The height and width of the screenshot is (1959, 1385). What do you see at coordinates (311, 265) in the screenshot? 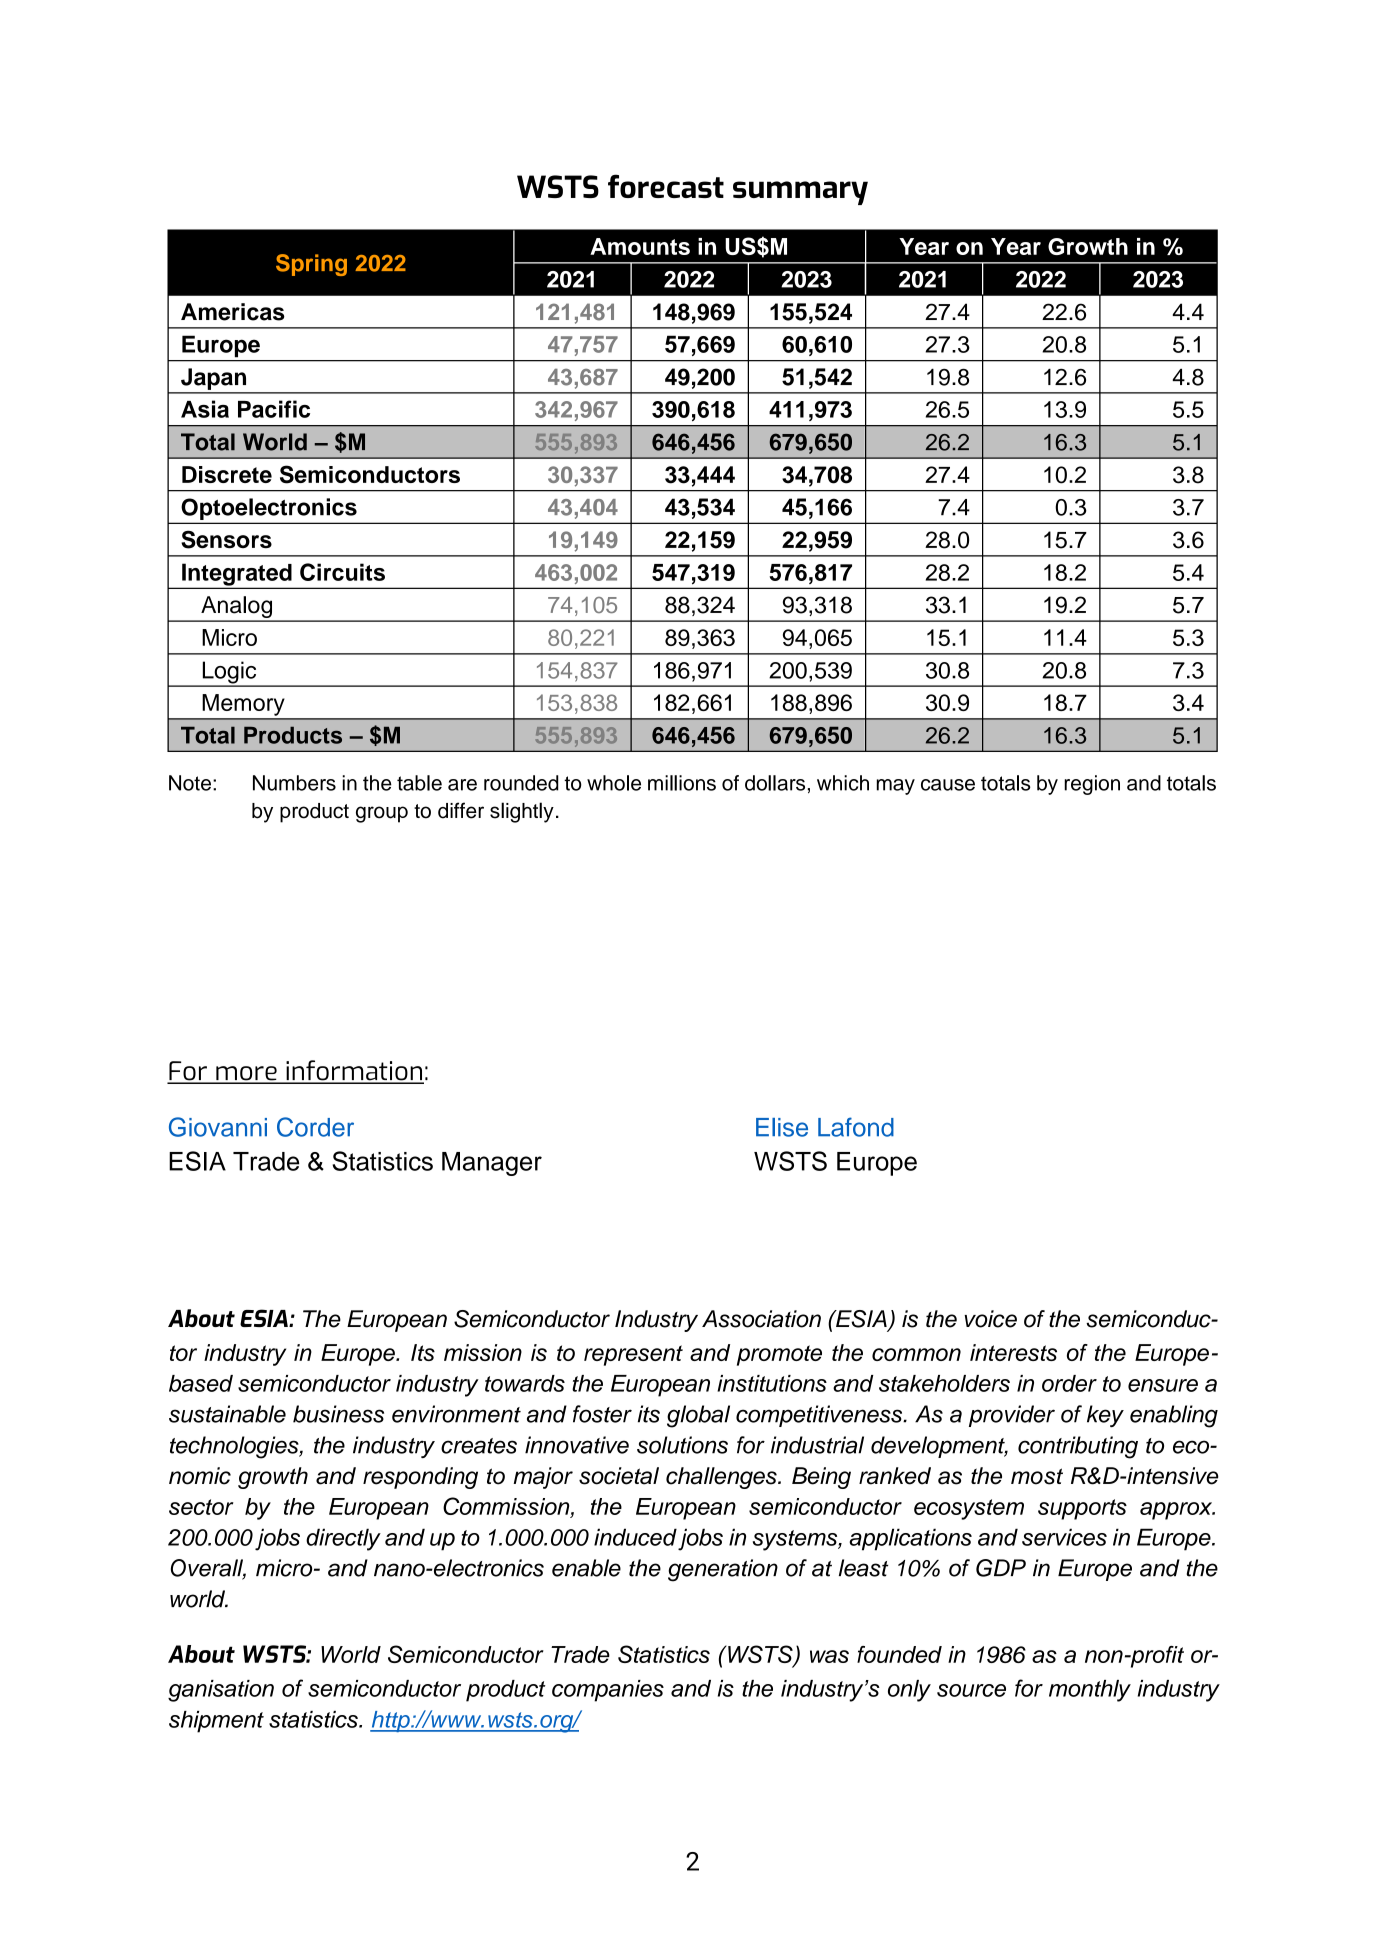
I see `Spring` at bounding box center [311, 265].
